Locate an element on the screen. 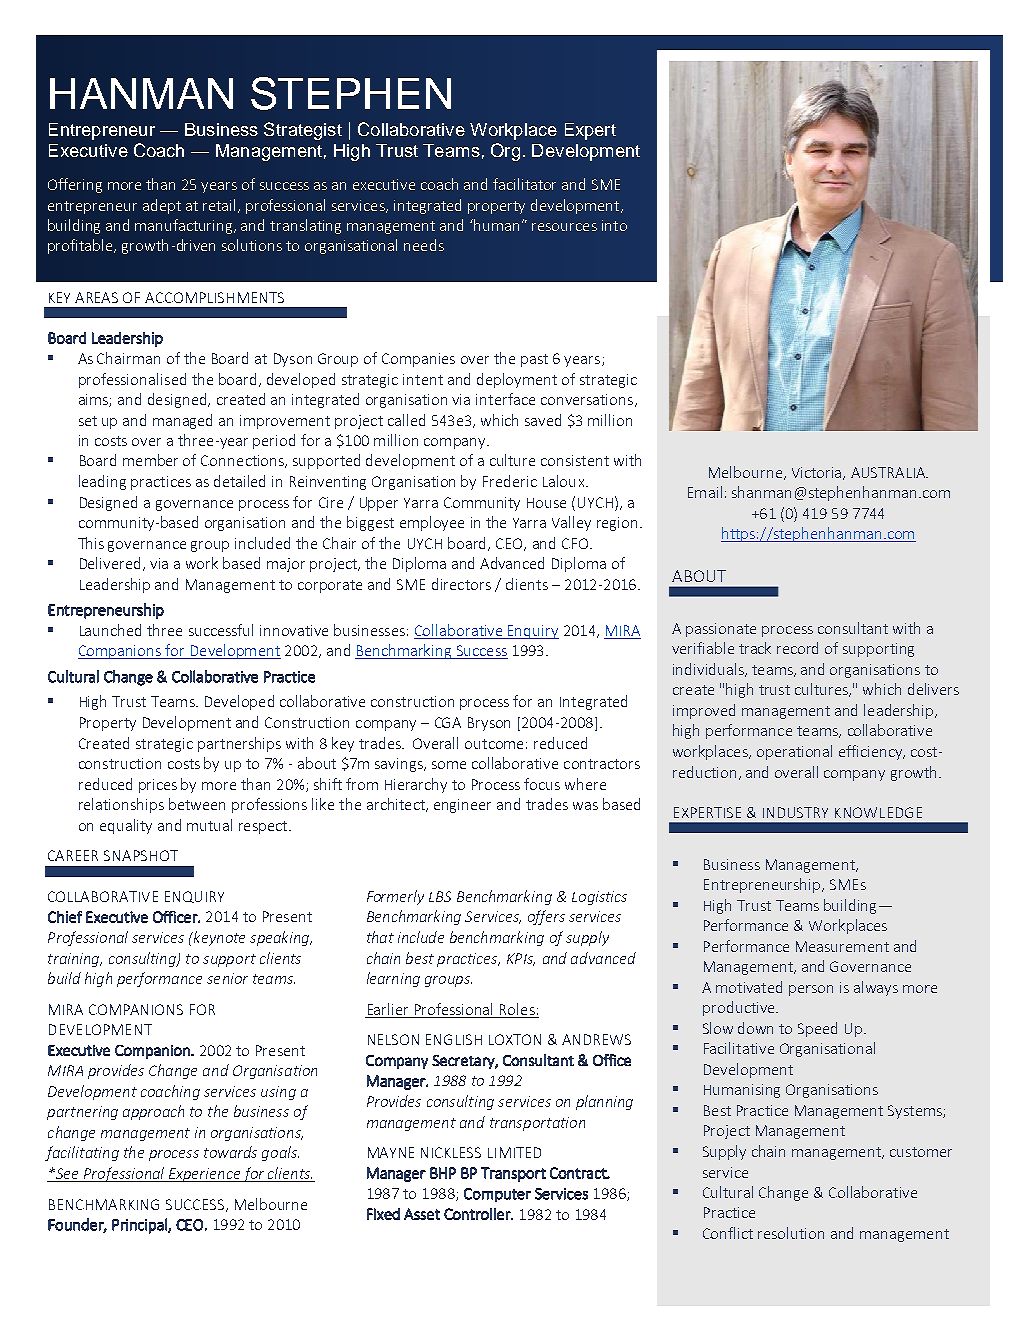 The width and height of the screenshot is (1028, 1331). Computer is located at coordinates (497, 1195).
